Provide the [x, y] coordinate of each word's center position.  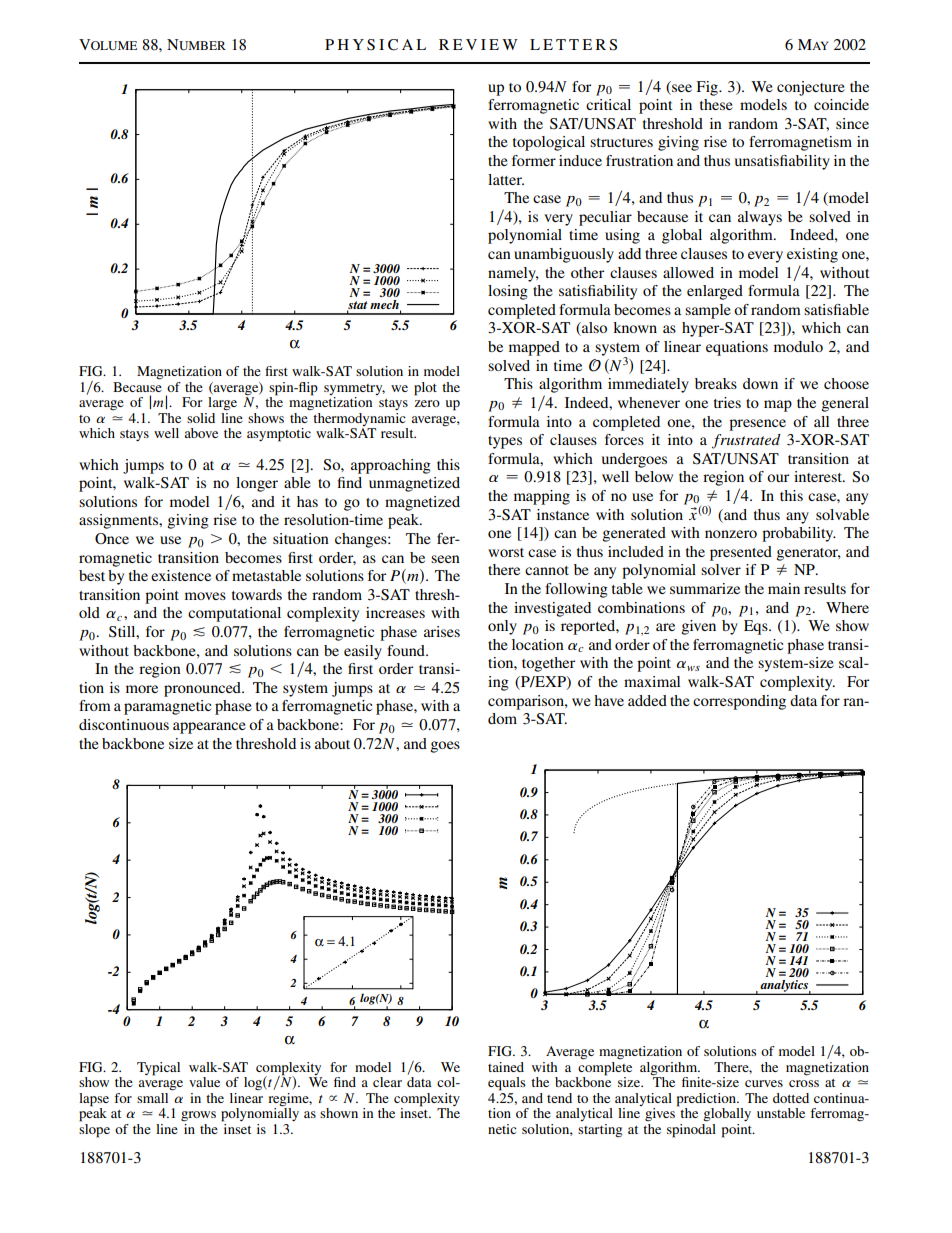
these [716, 104]
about [332, 743]
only [502, 627]
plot [425, 389]
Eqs [757, 627]
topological [549, 143]
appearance [209, 728]
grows [198, 1116]
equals [507, 1084]
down [760, 383]
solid [201, 418]
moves [205, 596]
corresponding [739, 702]
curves [764, 1083]
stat [357, 306]
